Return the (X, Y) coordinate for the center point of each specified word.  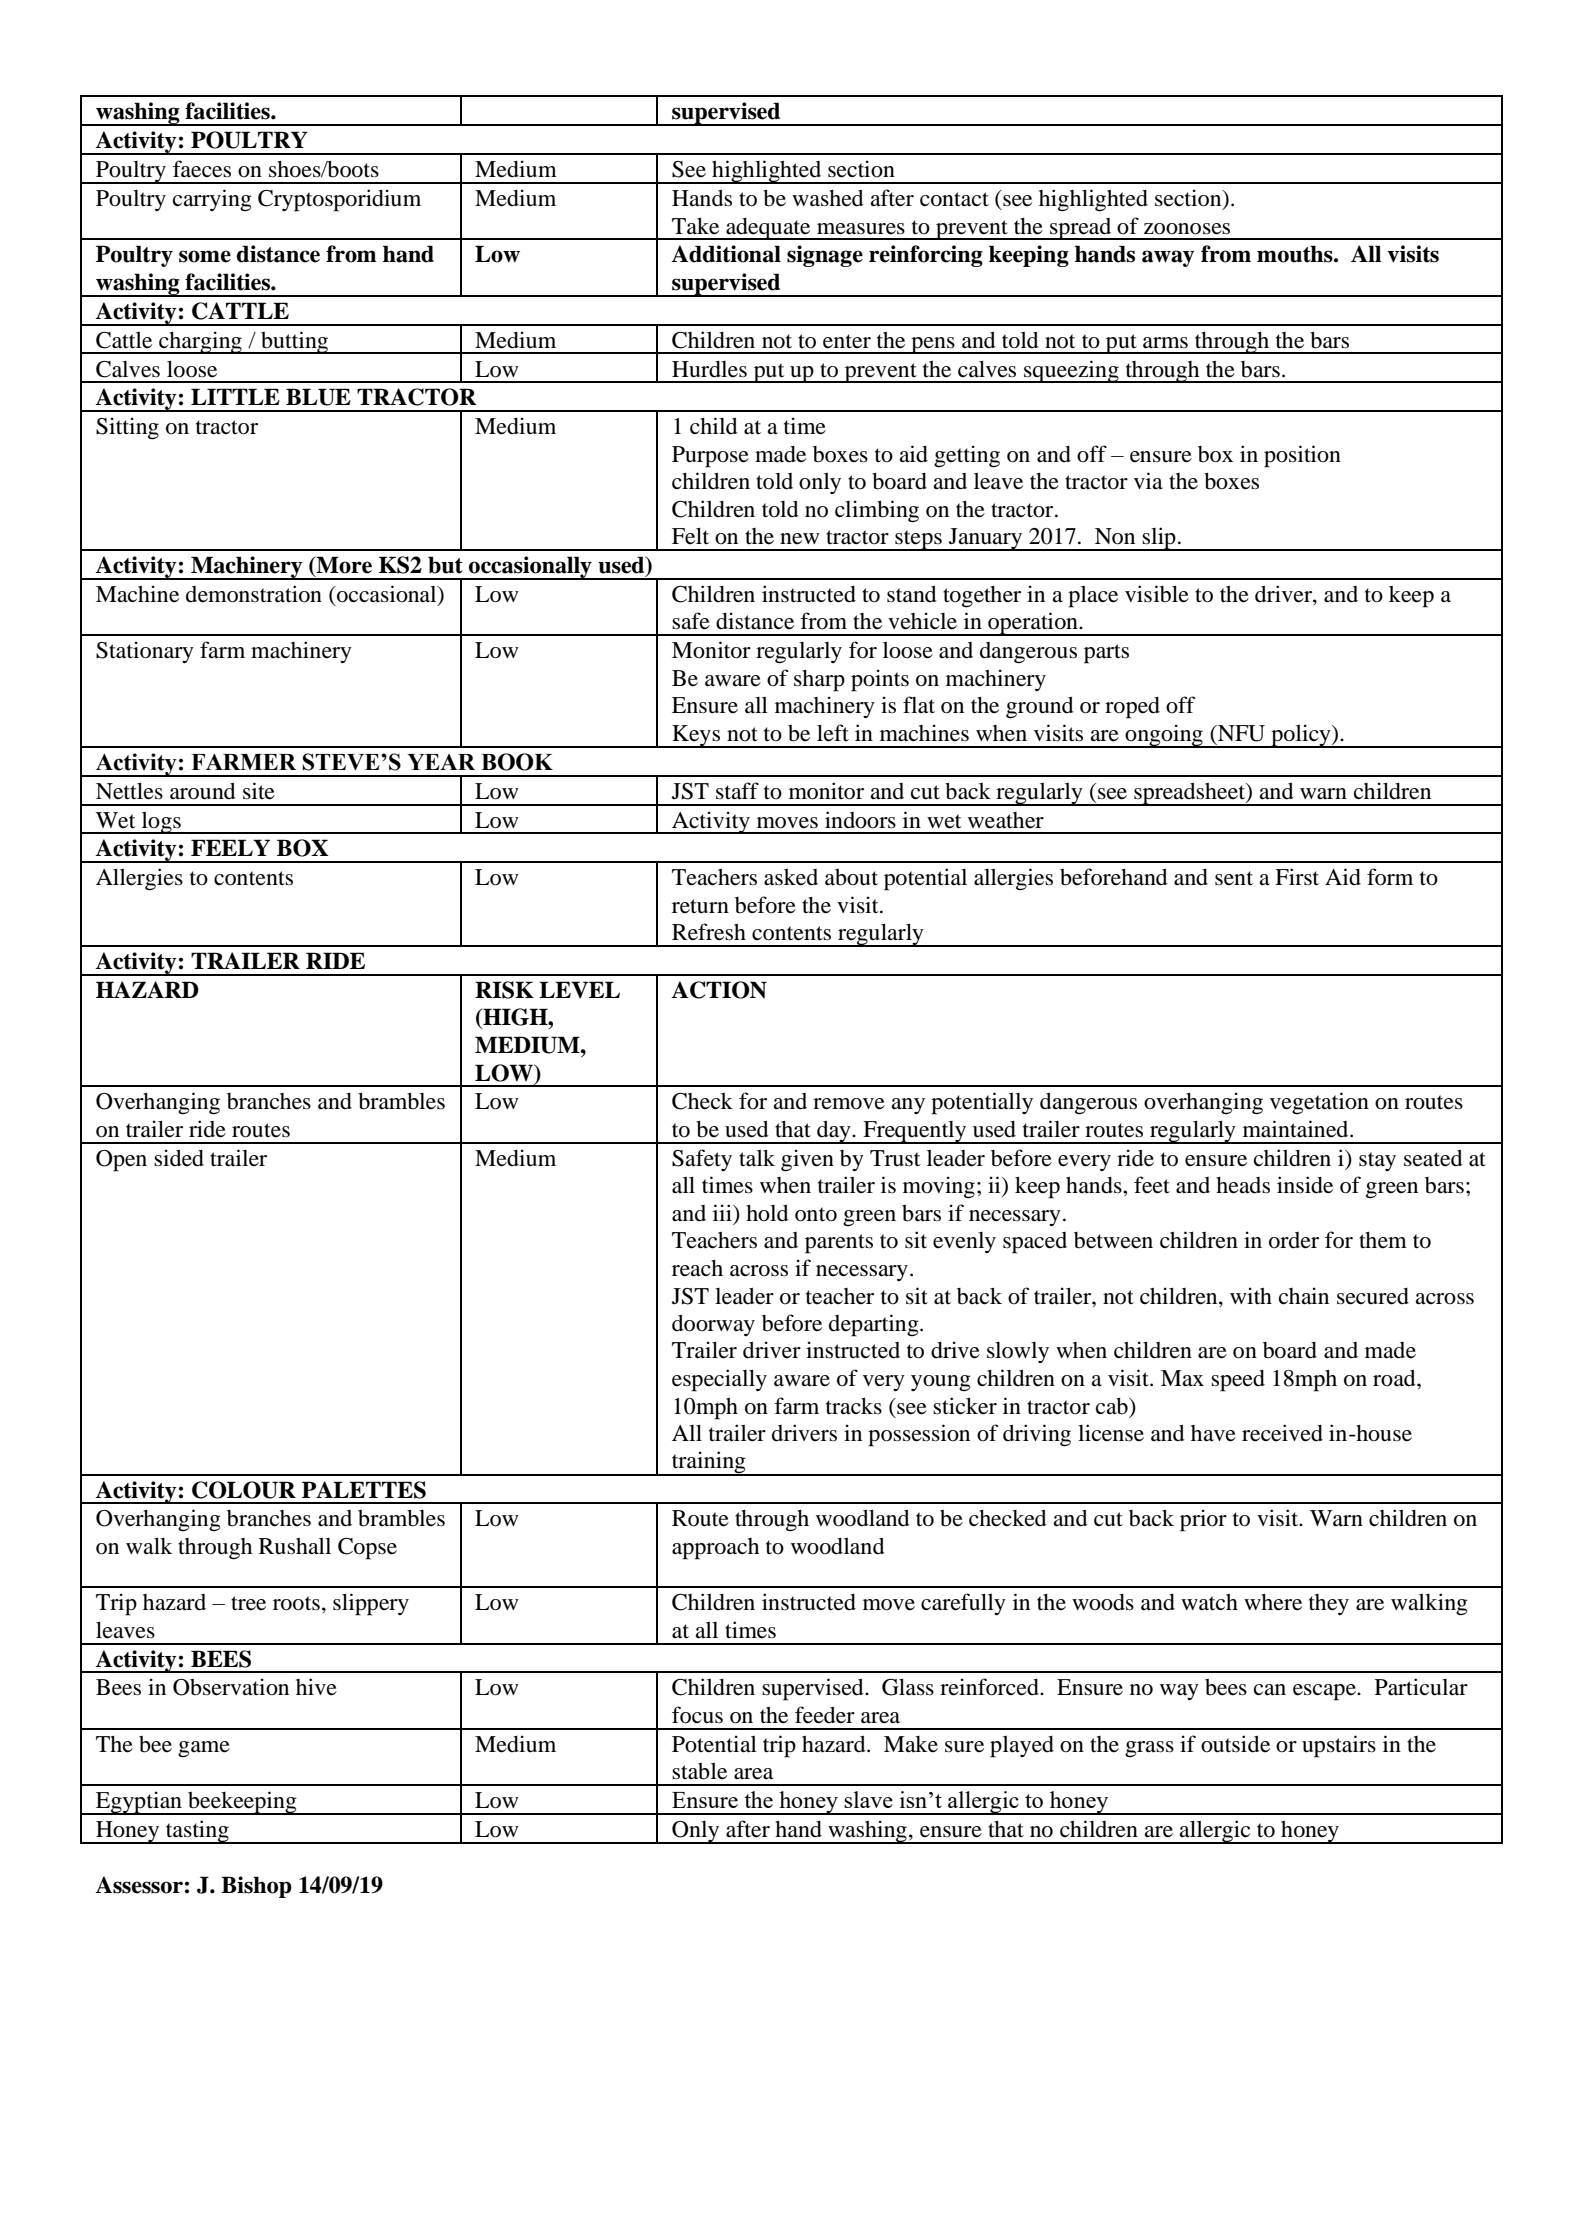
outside (1235, 1744)
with (1251, 1296)
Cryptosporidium (339, 200)
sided (179, 1158)
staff (737, 791)
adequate (768, 229)
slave (868, 1799)
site (259, 791)
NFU (1240, 733)
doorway (713, 1325)
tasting (197, 1832)
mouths (1296, 254)
